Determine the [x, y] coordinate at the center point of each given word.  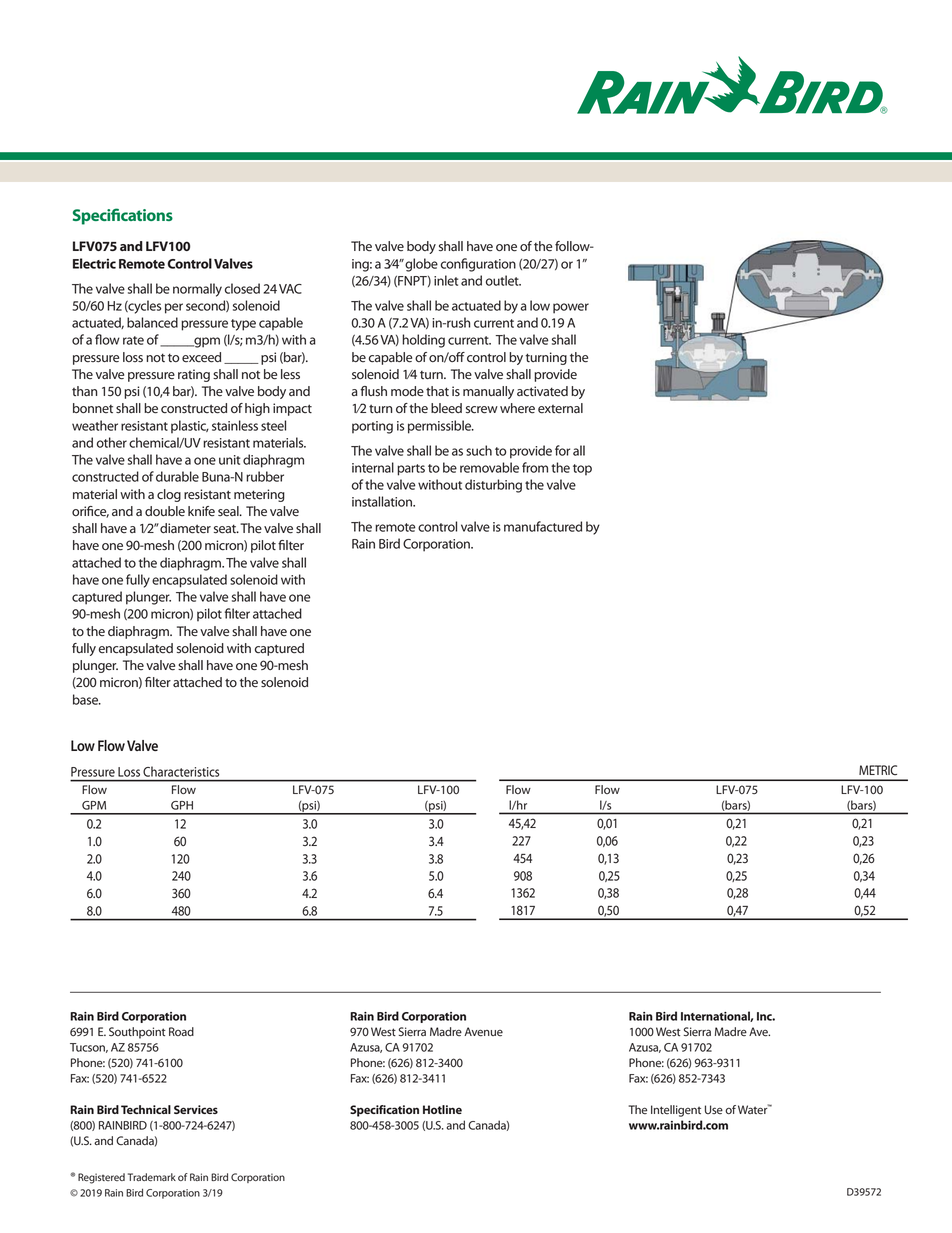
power [571, 308]
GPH [182, 805]
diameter [185, 528]
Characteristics [181, 772]
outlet [503, 280]
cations [147, 215]
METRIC [878, 770]
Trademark [152, 1177]
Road [181, 1031]
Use [714, 1109]
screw [482, 410]
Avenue [483, 1032]
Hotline [442, 1109]
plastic [190, 427]
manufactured [543, 526]
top [582, 470]
